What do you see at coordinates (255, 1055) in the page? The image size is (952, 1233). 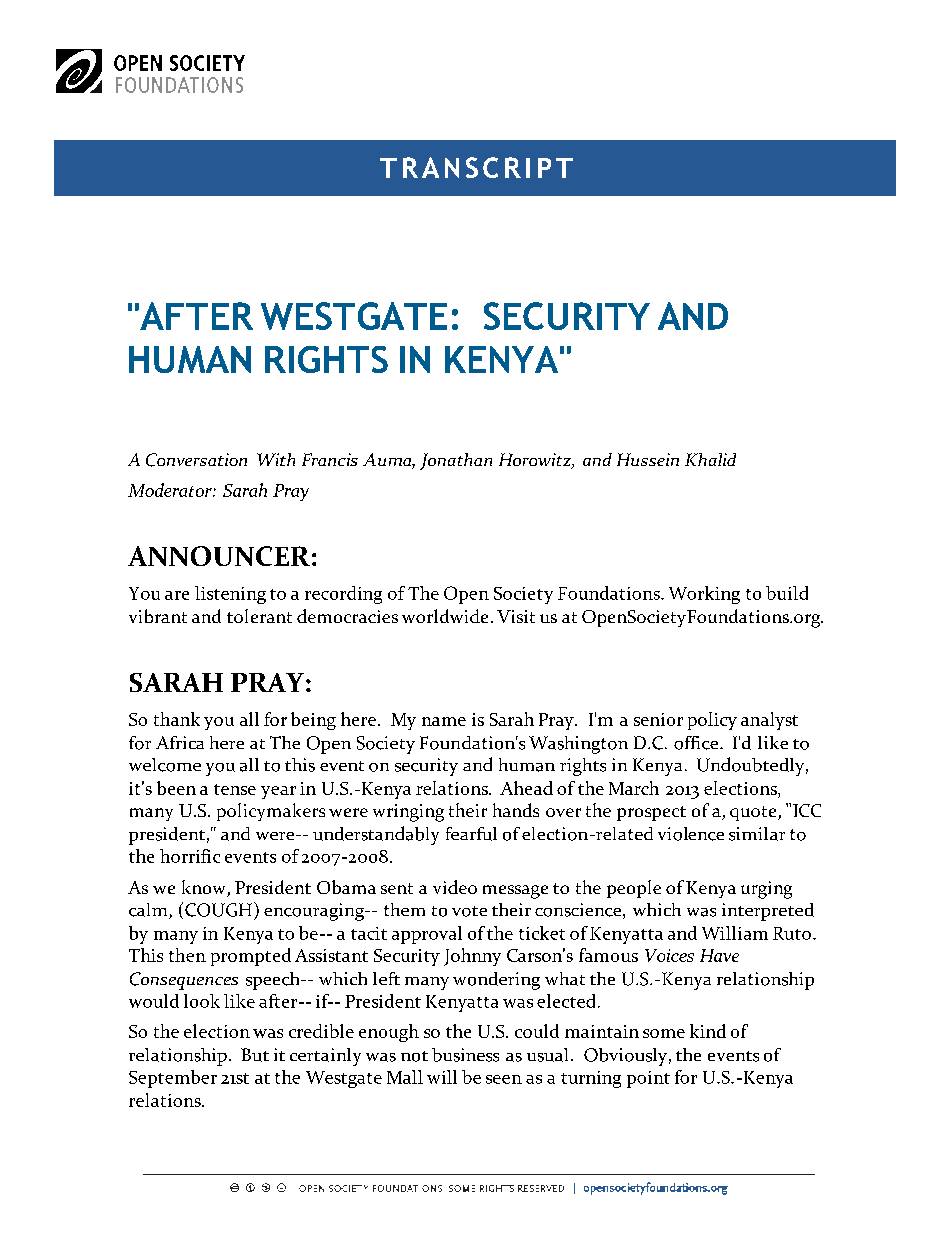 I see `But` at bounding box center [255, 1055].
